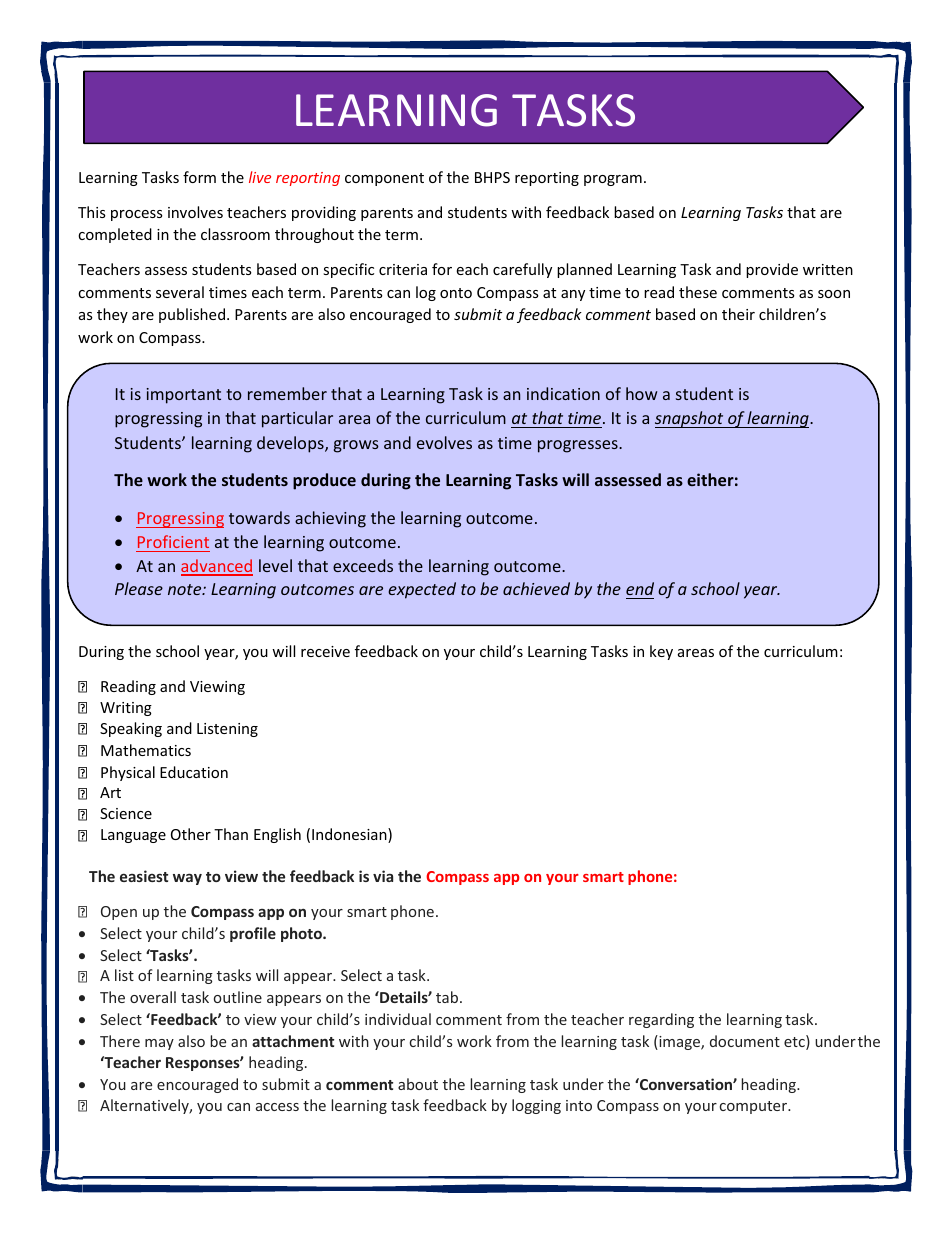 The image size is (952, 1233). I want to click on note, so click(186, 589).
